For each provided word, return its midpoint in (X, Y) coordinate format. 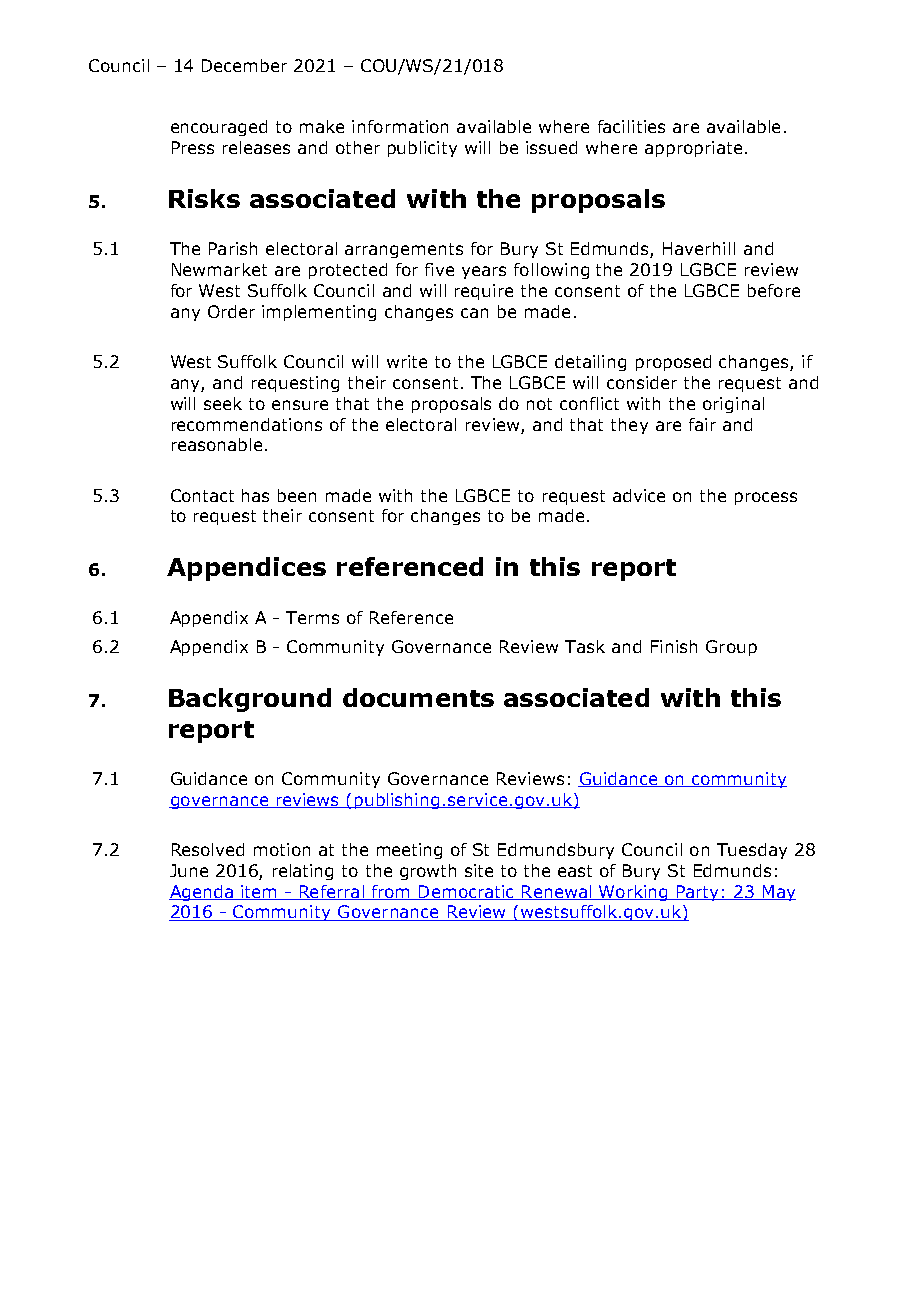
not (539, 404)
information (400, 126)
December (244, 65)
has (255, 495)
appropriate (693, 149)
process (766, 498)
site (479, 870)
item (259, 892)
